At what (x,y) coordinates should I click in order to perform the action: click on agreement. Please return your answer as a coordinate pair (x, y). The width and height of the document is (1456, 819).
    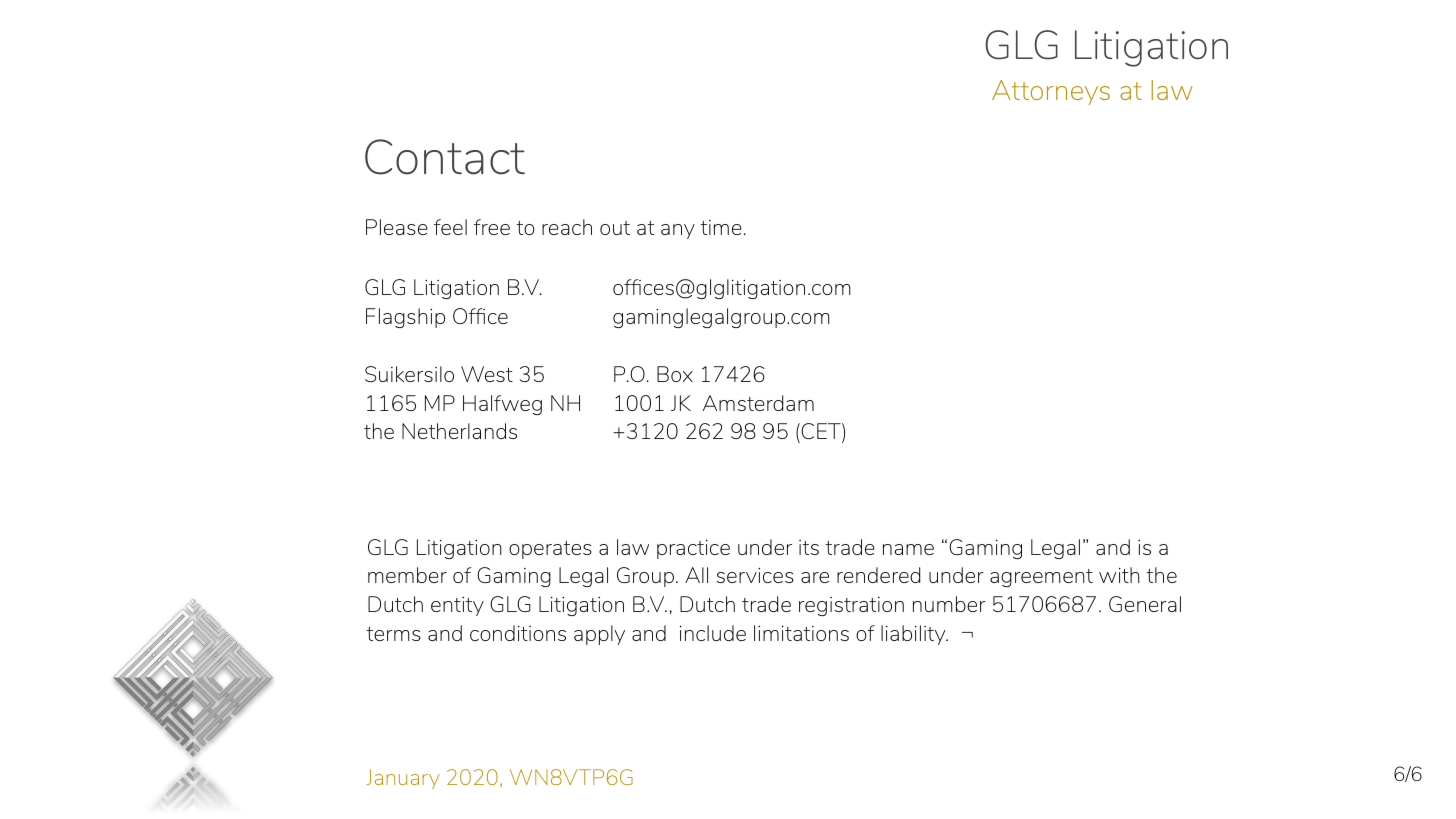
    Looking at the image, I should click on (1041, 578).
